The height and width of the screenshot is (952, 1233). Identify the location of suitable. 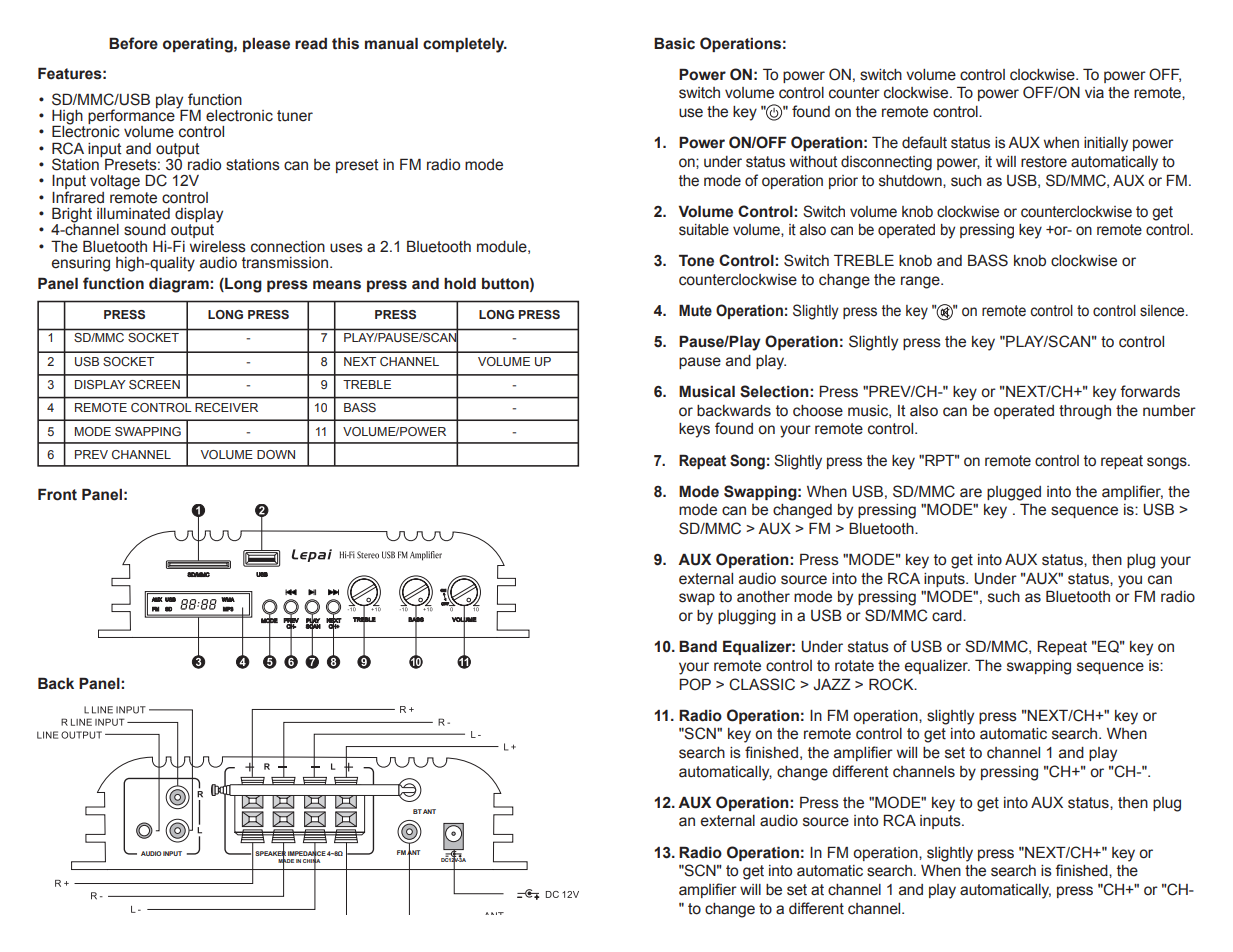
(704, 230).
